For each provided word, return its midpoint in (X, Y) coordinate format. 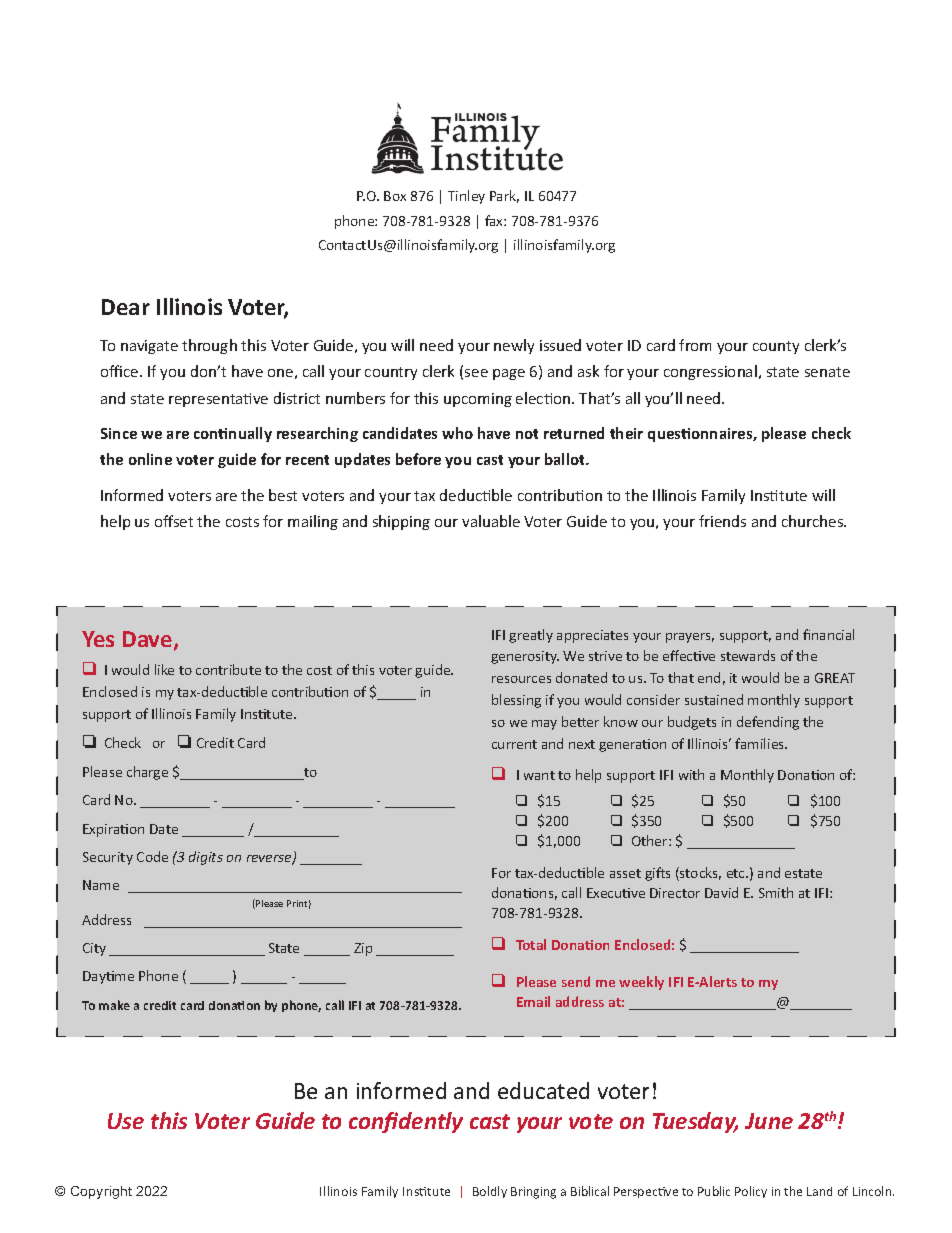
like (164, 669)
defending (768, 723)
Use (126, 1121)
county (776, 347)
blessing (516, 701)
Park (504, 196)
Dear (126, 307)
